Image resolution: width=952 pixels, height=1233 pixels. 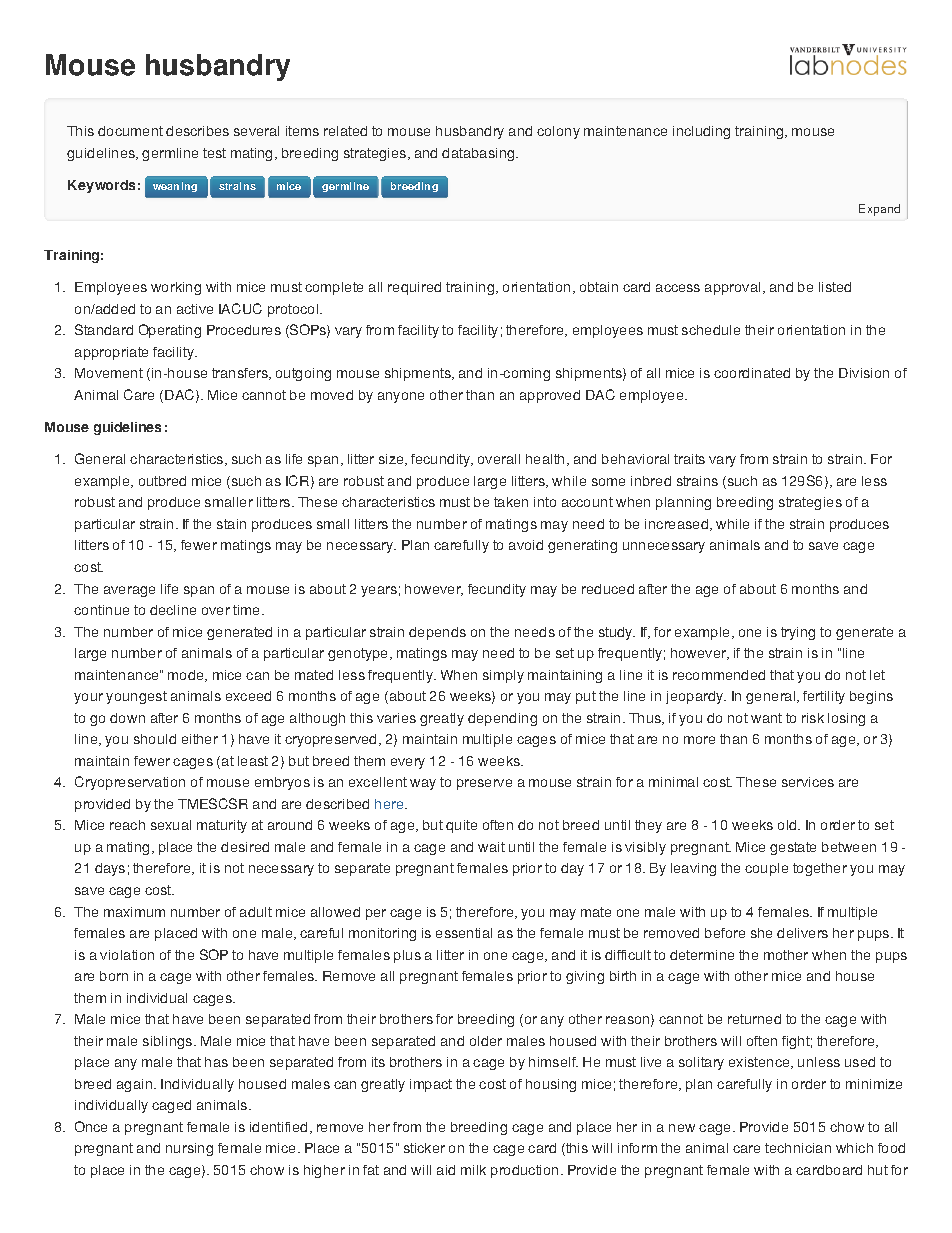 I want to click on test, so click(x=214, y=153).
